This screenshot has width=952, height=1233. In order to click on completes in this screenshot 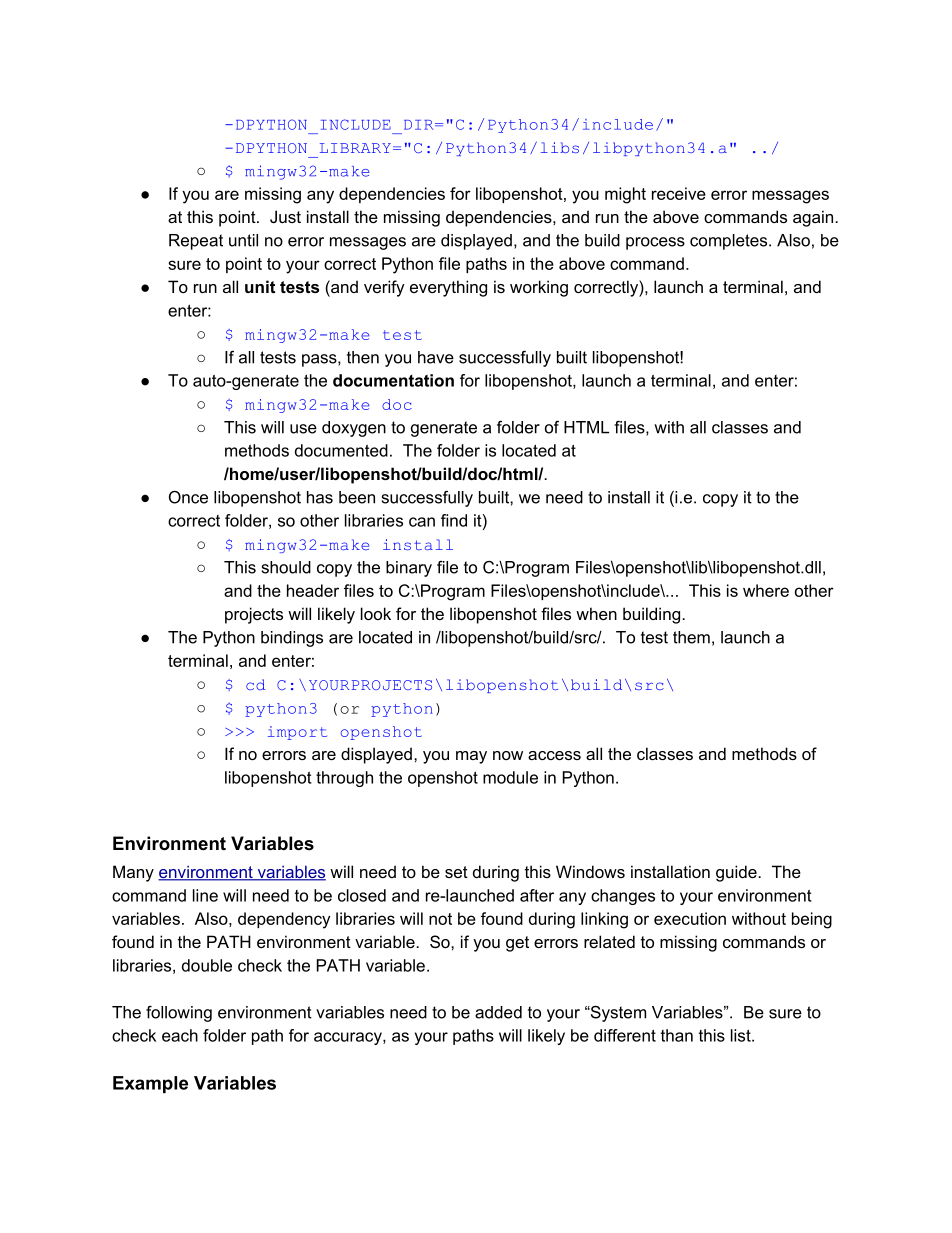, I will do `click(730, 242)`.
